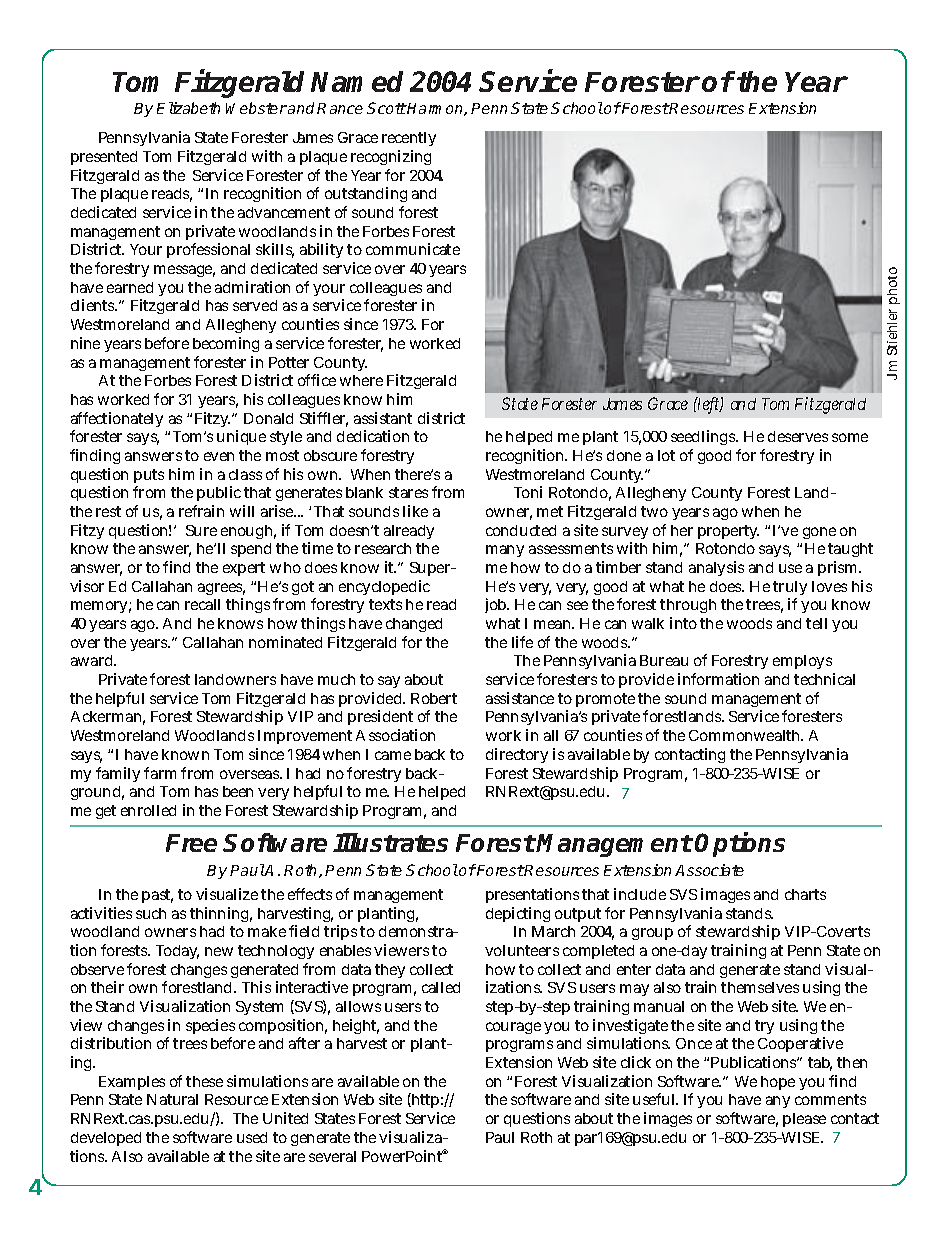  I want to click on Elizabeth, so click(188, 108).
